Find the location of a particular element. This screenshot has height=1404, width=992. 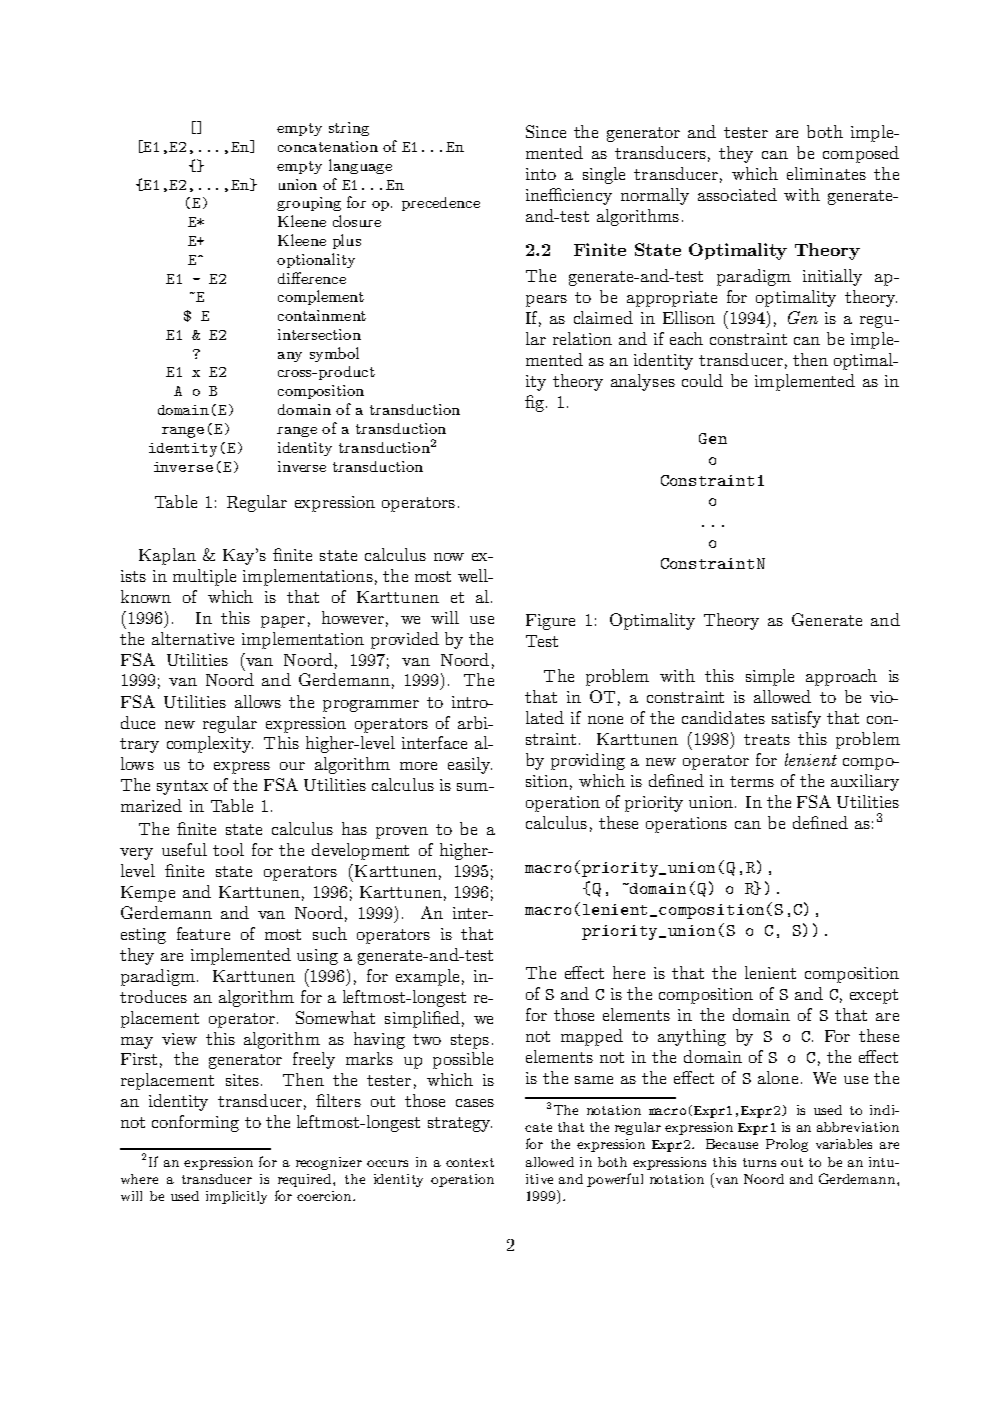

context is located at coordinates (470, 1162).
